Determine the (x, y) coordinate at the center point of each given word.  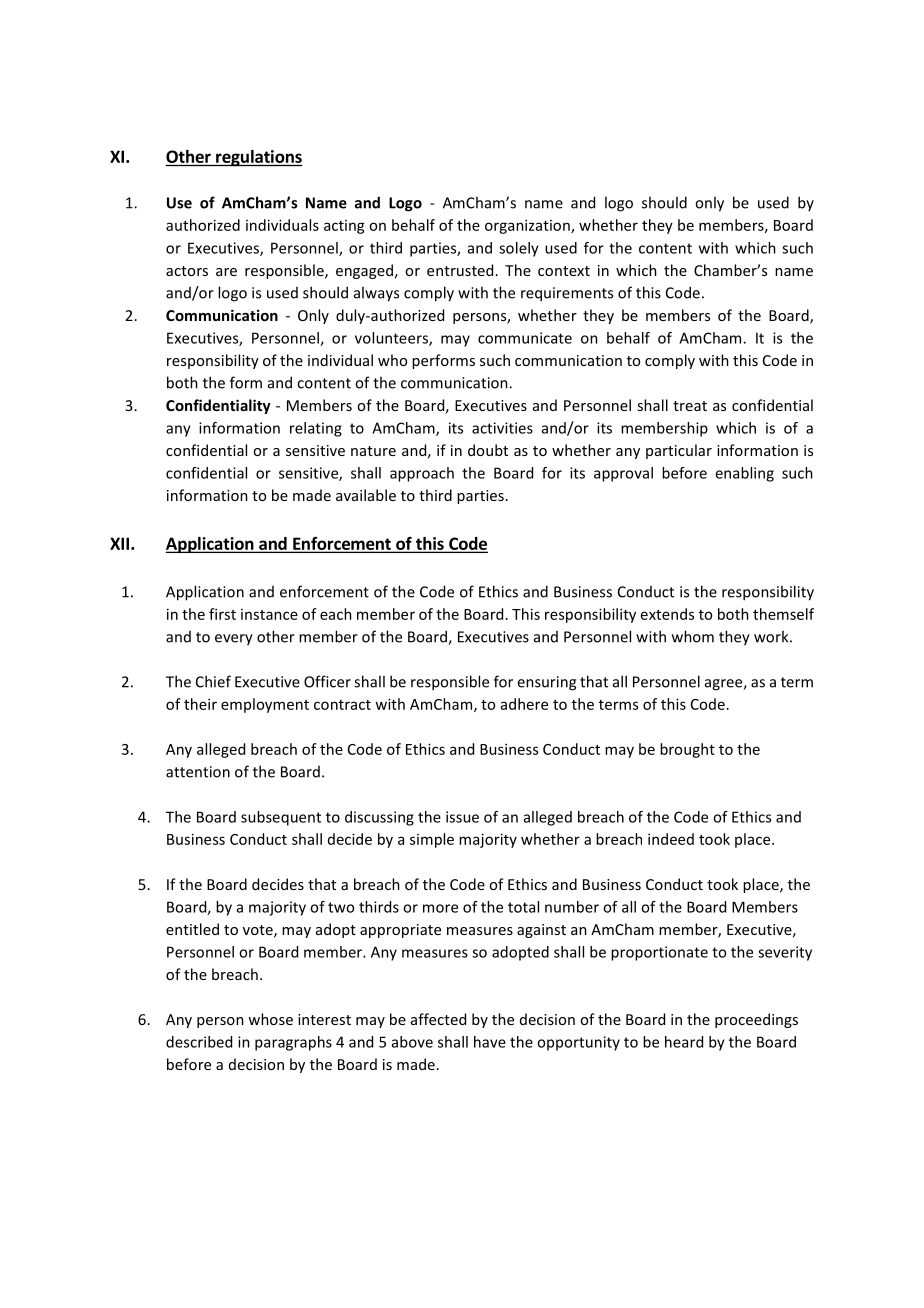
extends (667, 614)
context (564, 271)
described (199, 1042)
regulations (258, 158)
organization (528, 226)
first (222, 614)
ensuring (546, 683)
